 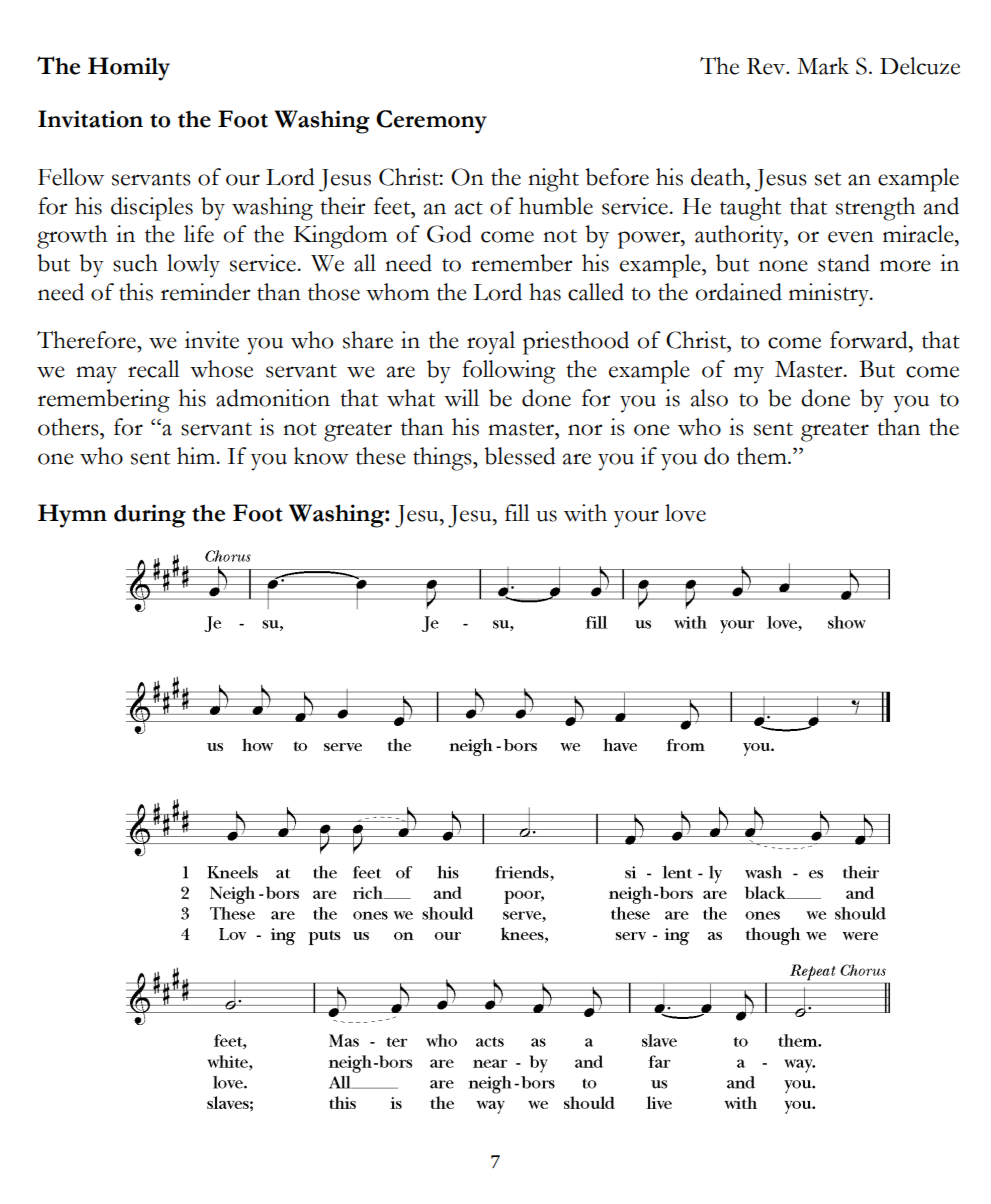 What do you see at coordinates (154, 369) in the page?
I see `recall` at bounding box center [154, 369].
